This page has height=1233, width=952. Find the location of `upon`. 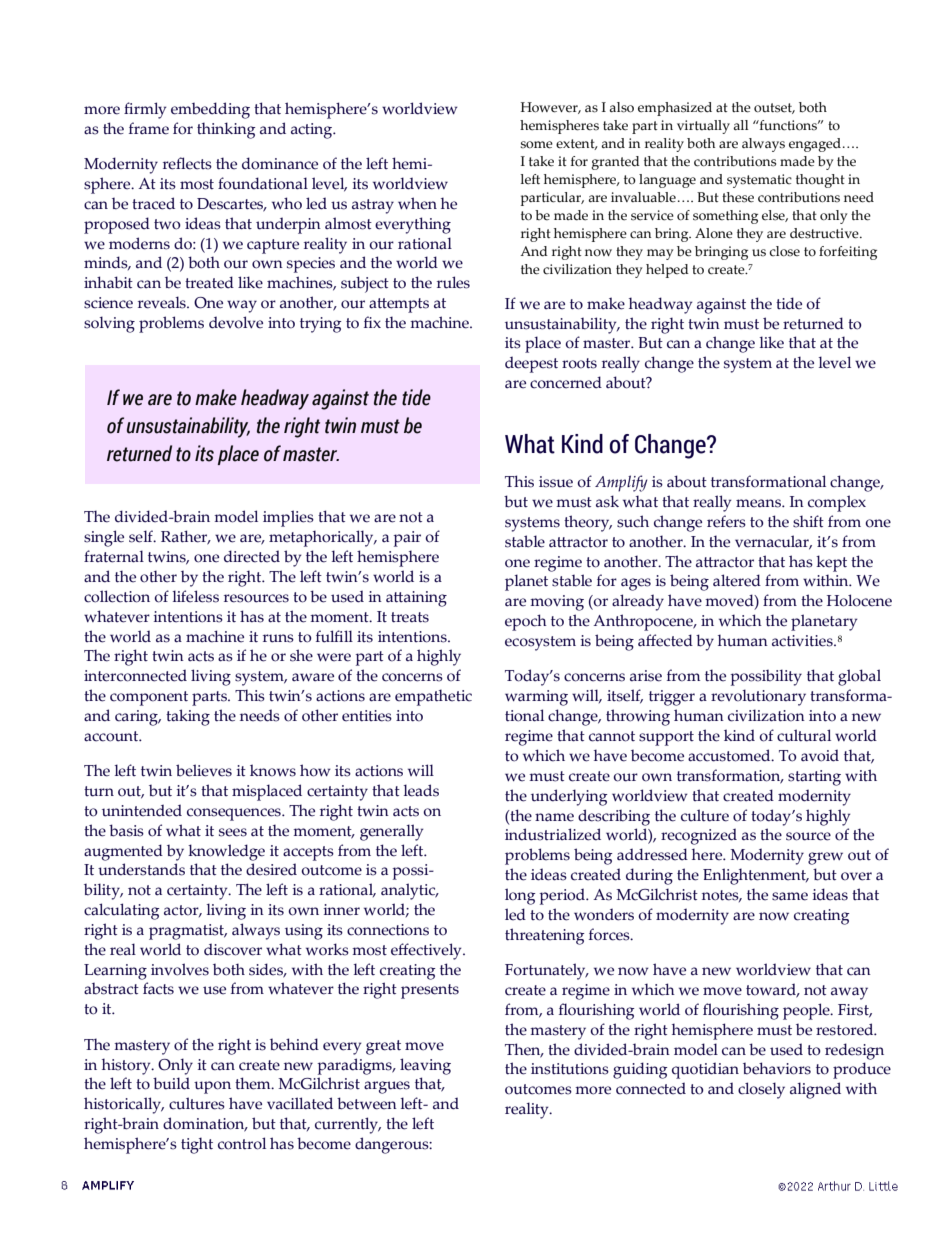

upon is located at coordinates (212, 1087).
